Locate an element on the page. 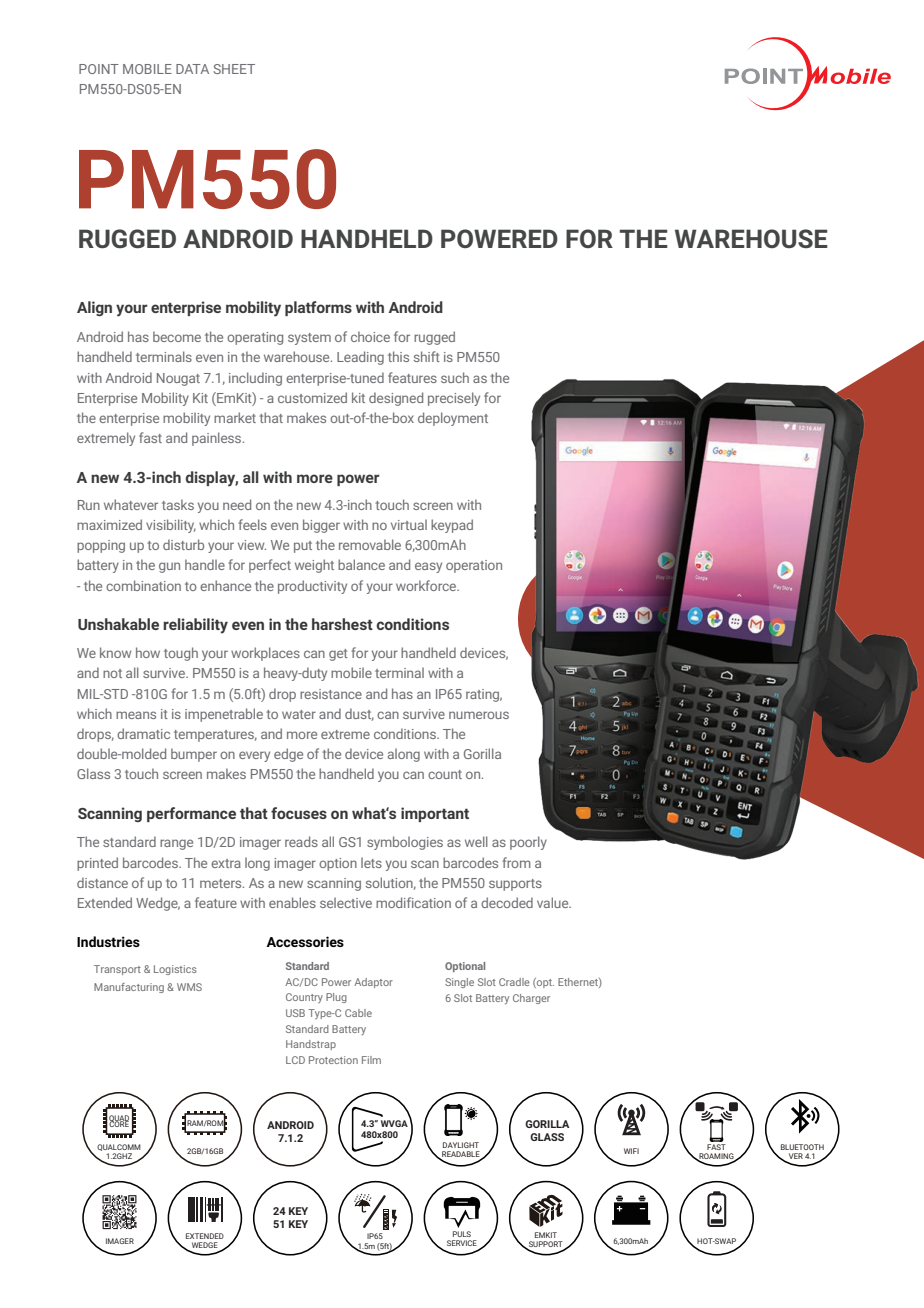  QUALCOMM is located at coordinates (119, 1147).
